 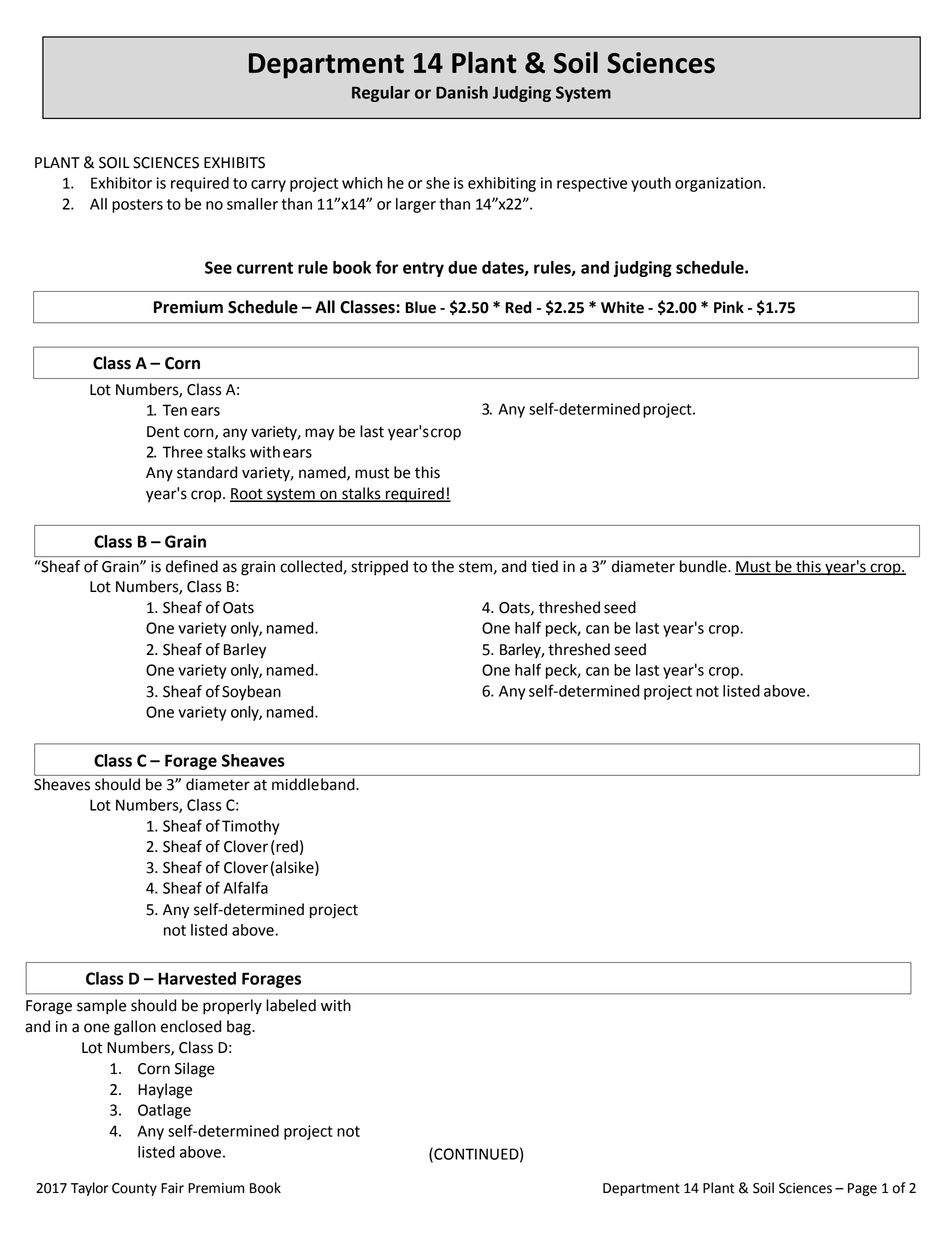 I want to click on EXHIBITS, so click(x=234, y=163).
